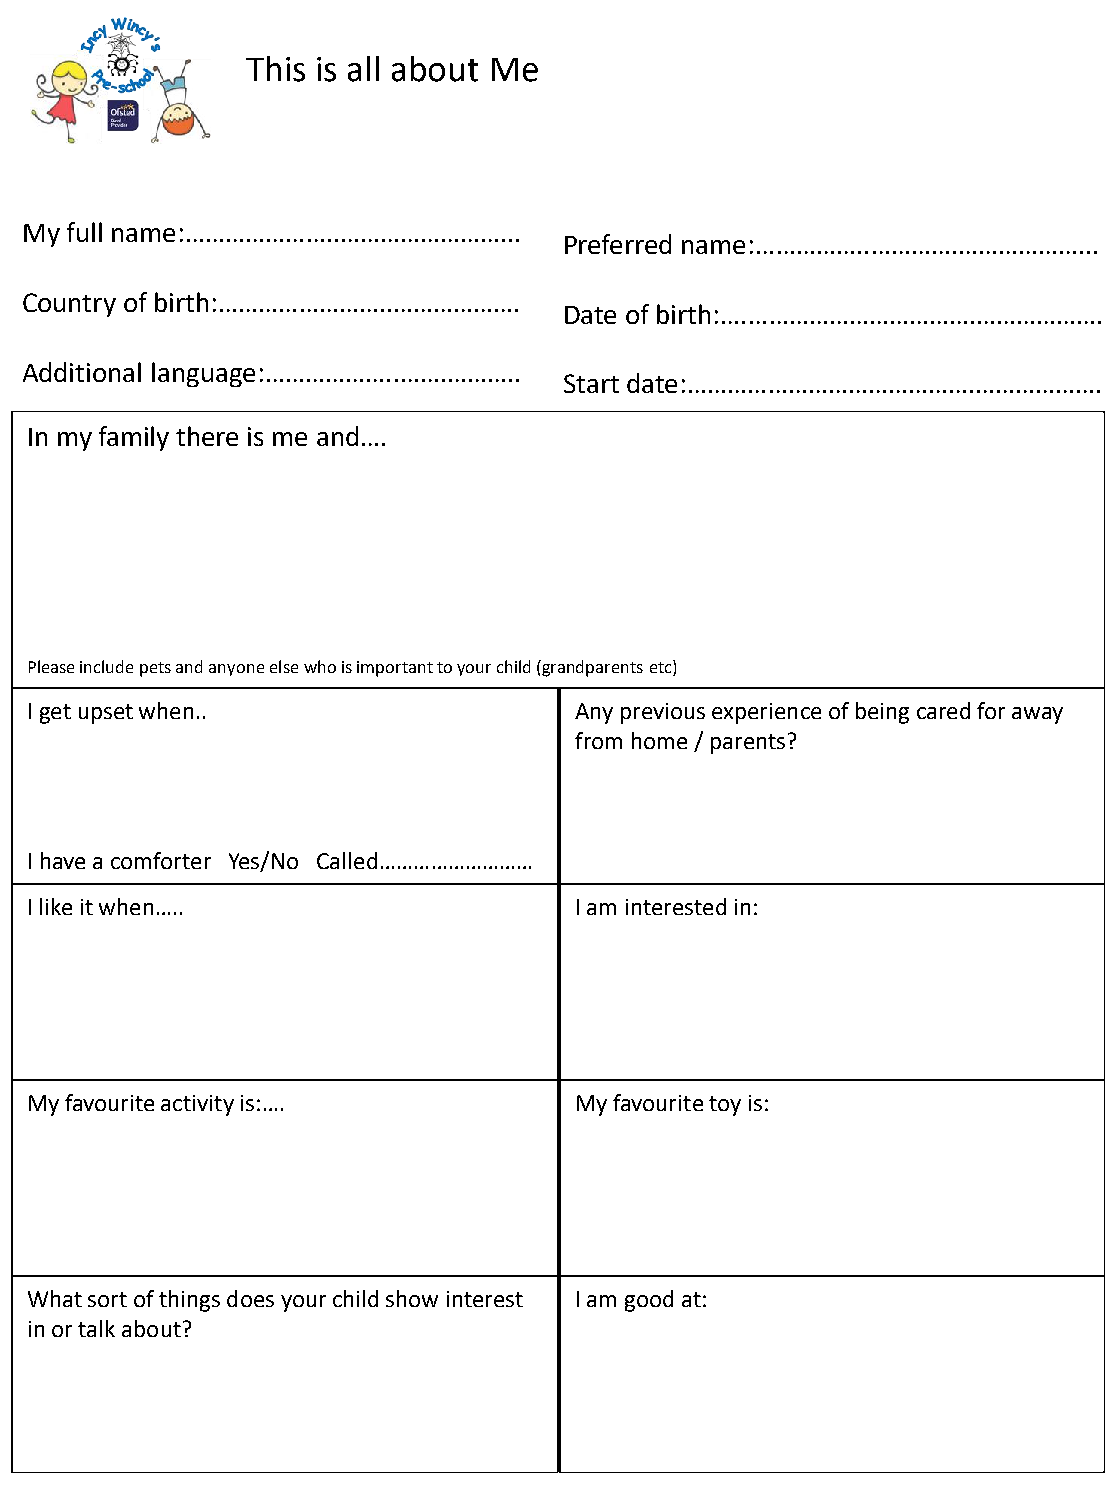 The image size is (1120, 1494). Describe the element at coordinates (161, 860) in the image. I see `comforter` at that location.
